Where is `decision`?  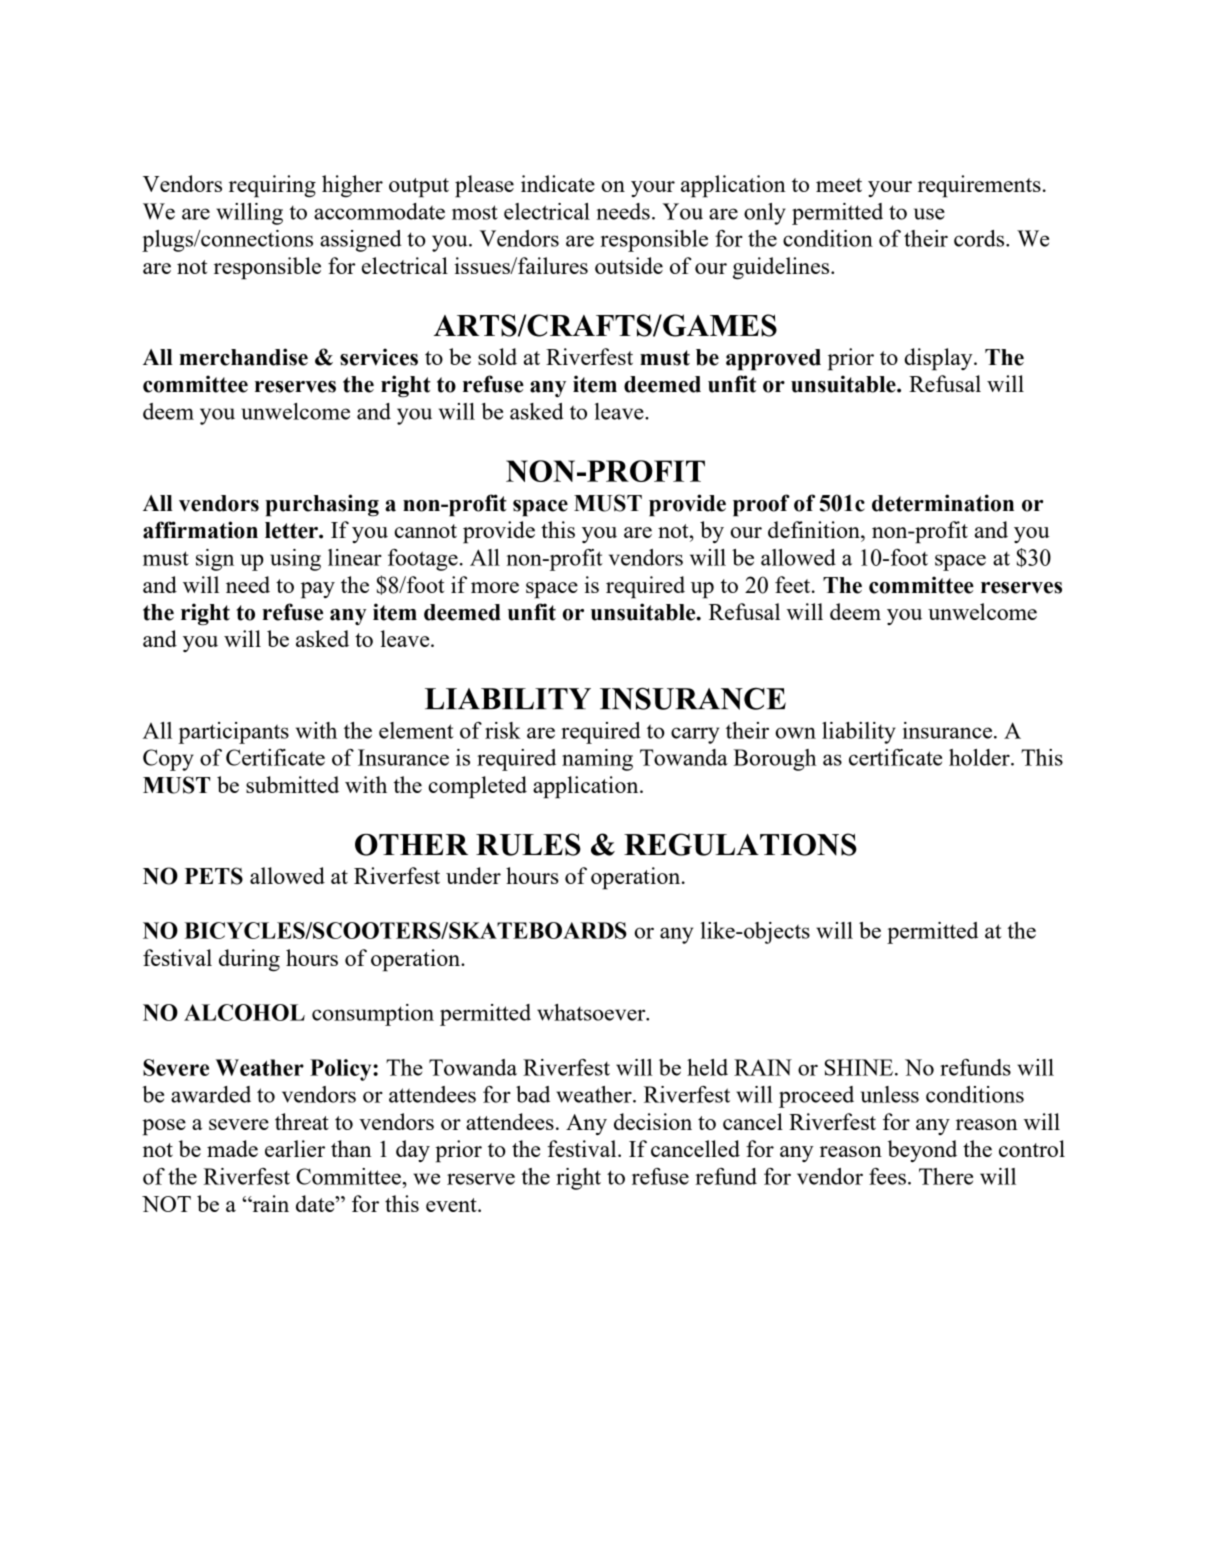 decision is located at coordinates (653, 1121).
